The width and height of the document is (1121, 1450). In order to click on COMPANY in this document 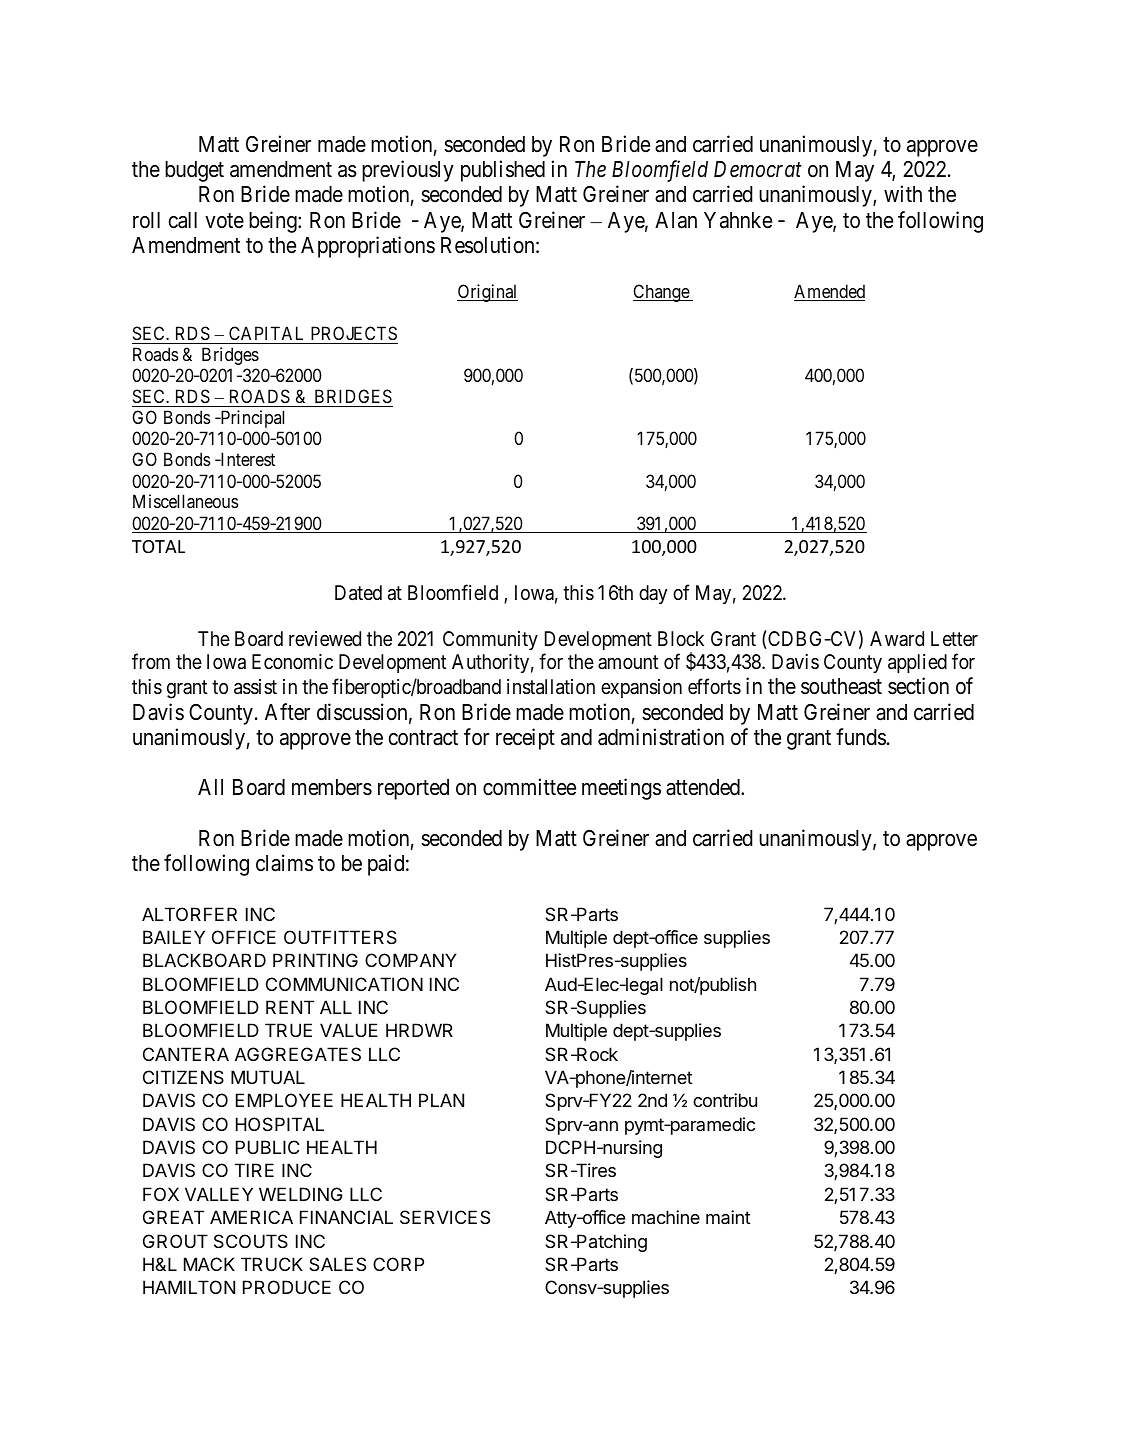, I will do `click(411, 960)`.
